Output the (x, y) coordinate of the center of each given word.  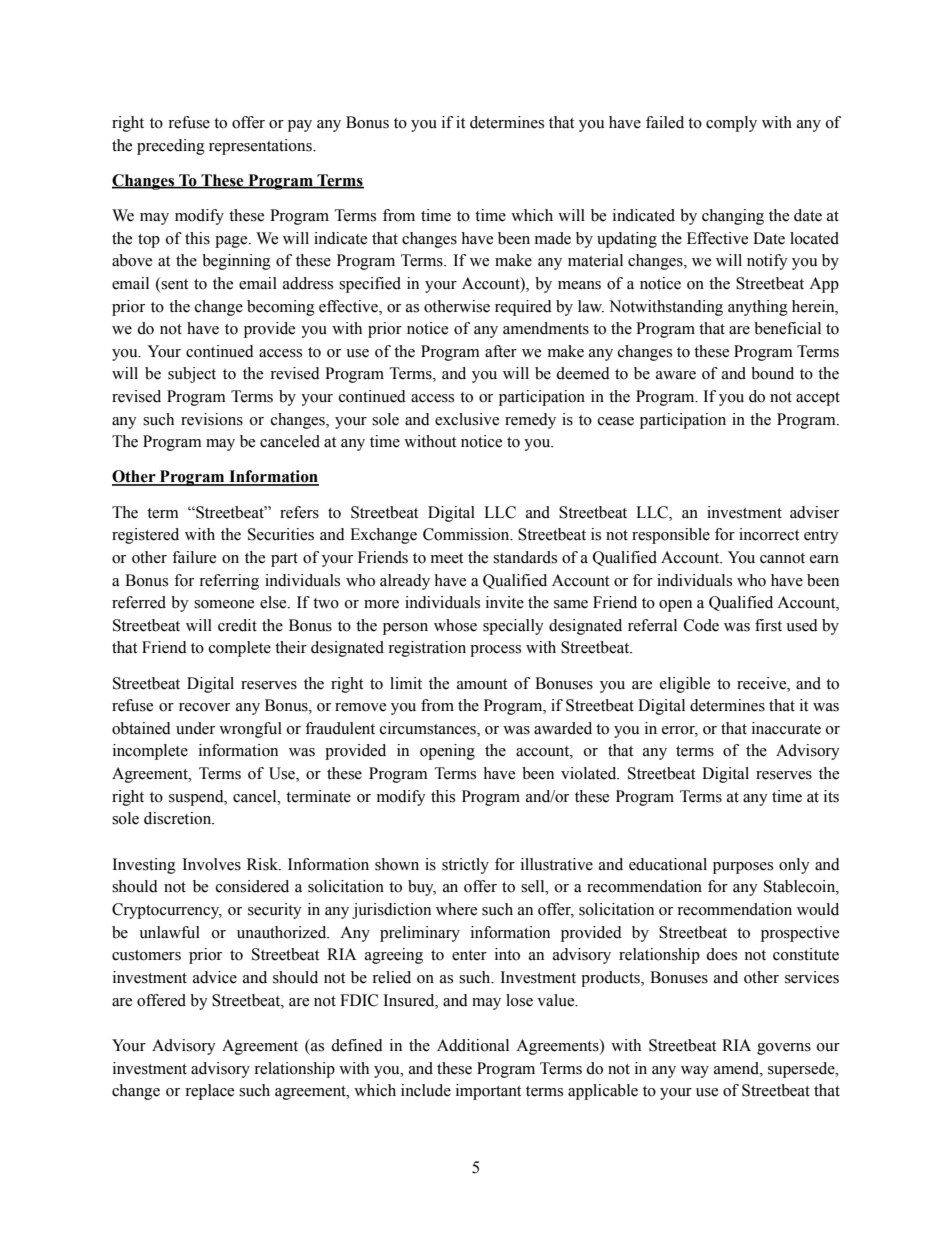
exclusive (467, 419)
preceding (171, 147)
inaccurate (786, 728)
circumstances (429, 729)
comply (731, 124)
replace (209, 1092)
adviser (814, 512)
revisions (212, 419)
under (195, 728)
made (553, 238)
